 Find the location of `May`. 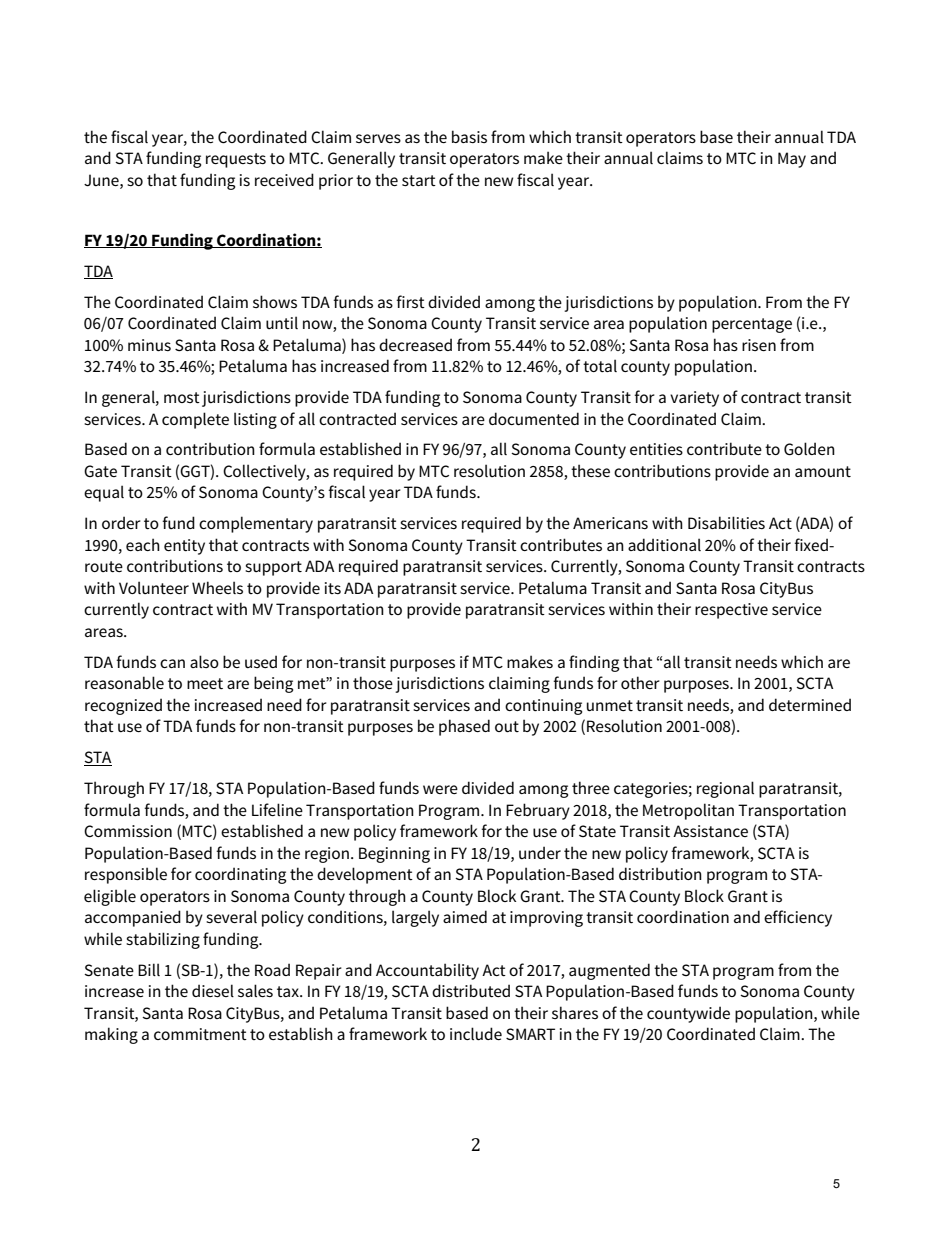

May is located at coordinates (792, 160).
